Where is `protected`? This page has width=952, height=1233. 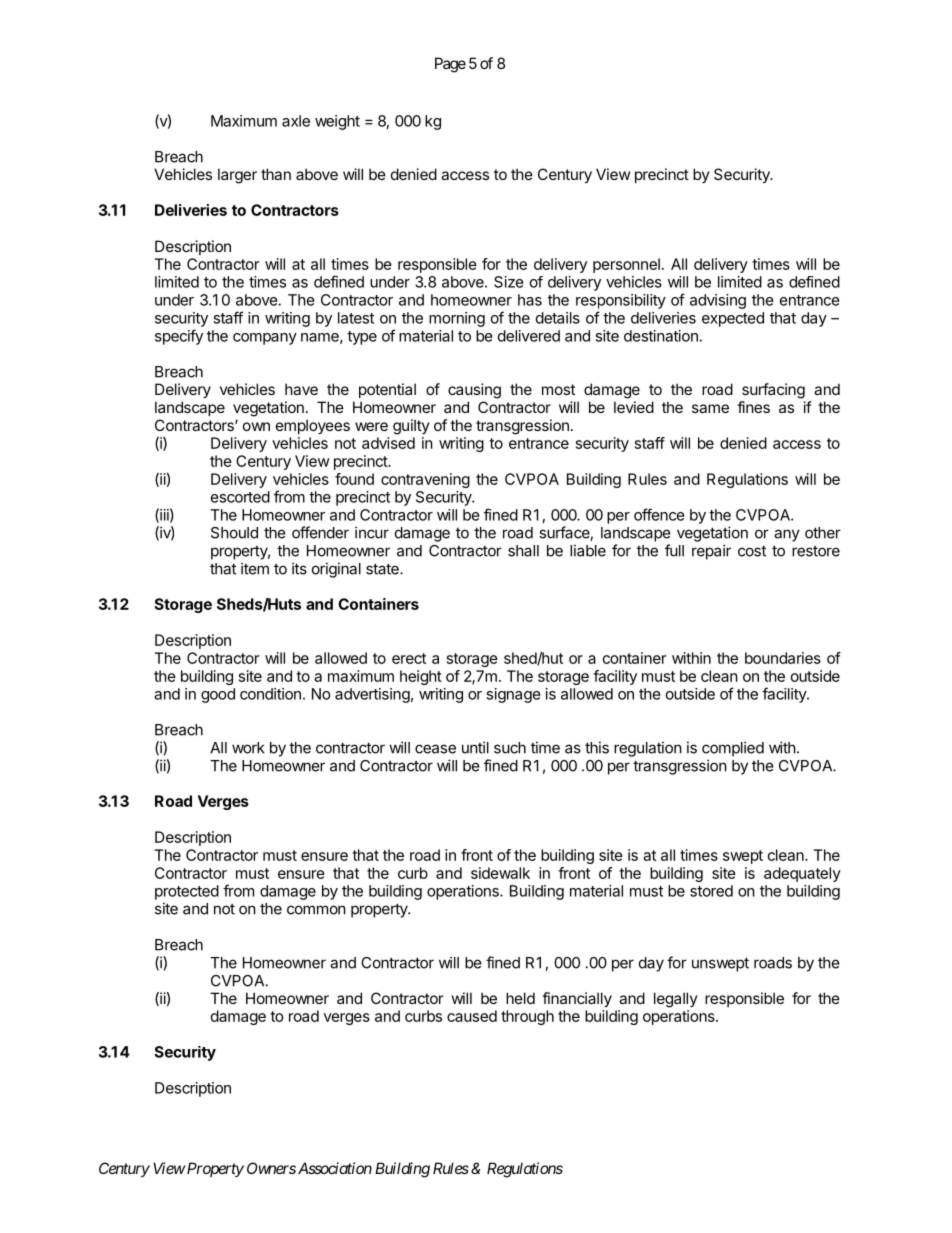
protected is located at coordinates (187, 892).
